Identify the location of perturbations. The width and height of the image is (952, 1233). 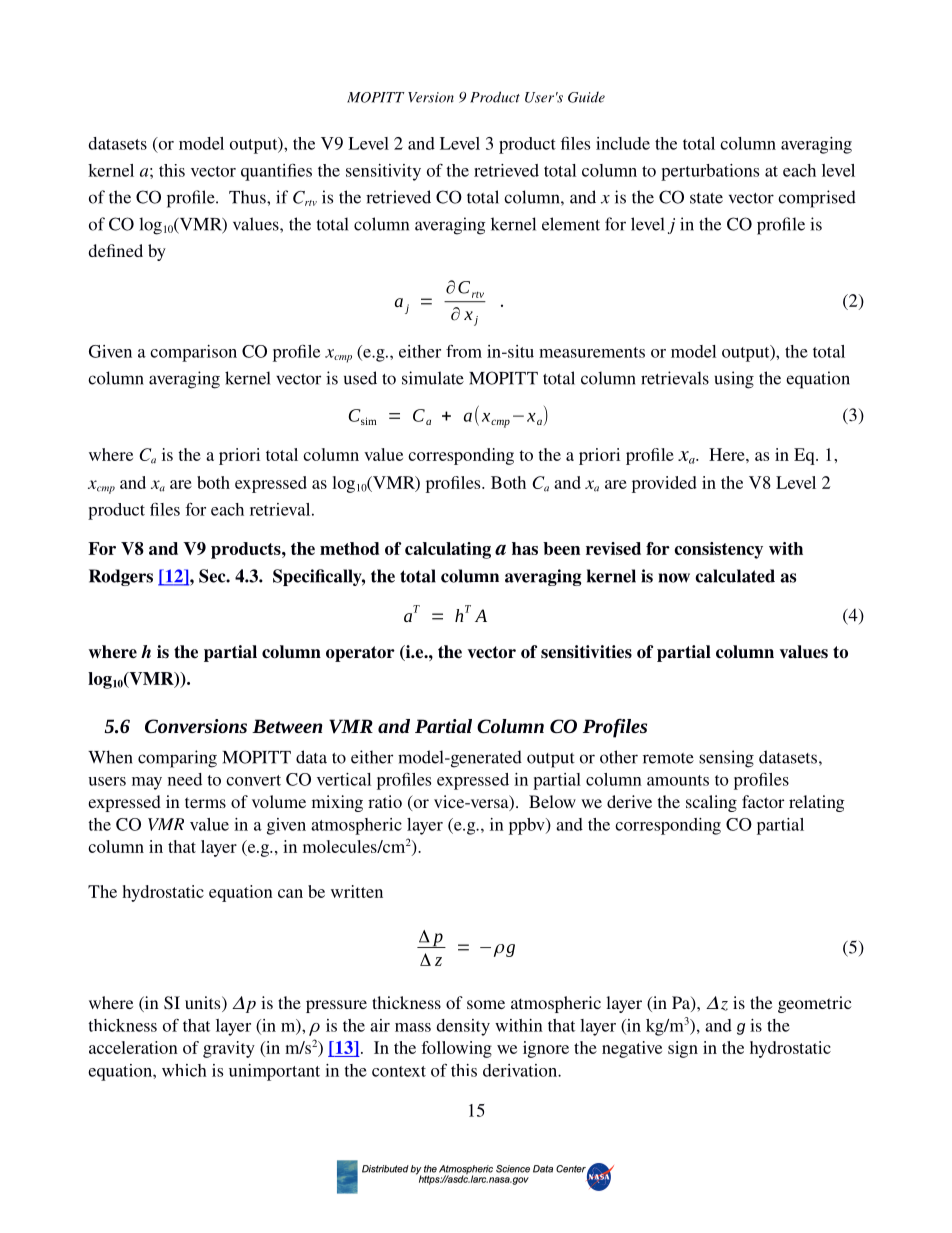
(710, 172).
